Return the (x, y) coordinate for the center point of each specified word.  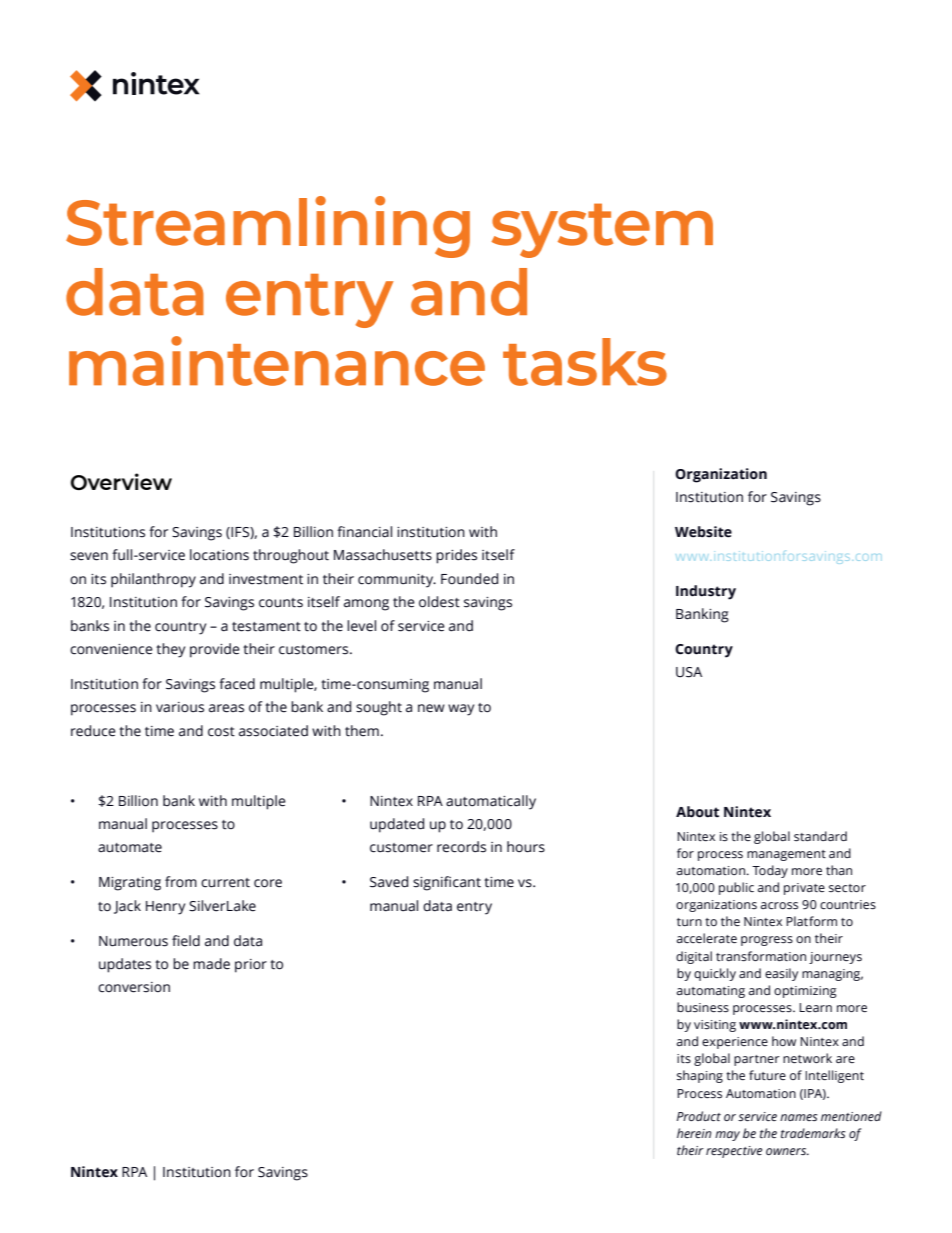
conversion (134, 987)
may (727, 1136)
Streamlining (268, 227)
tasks (585, 362)
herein (694, 1133)
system (602, 230)
